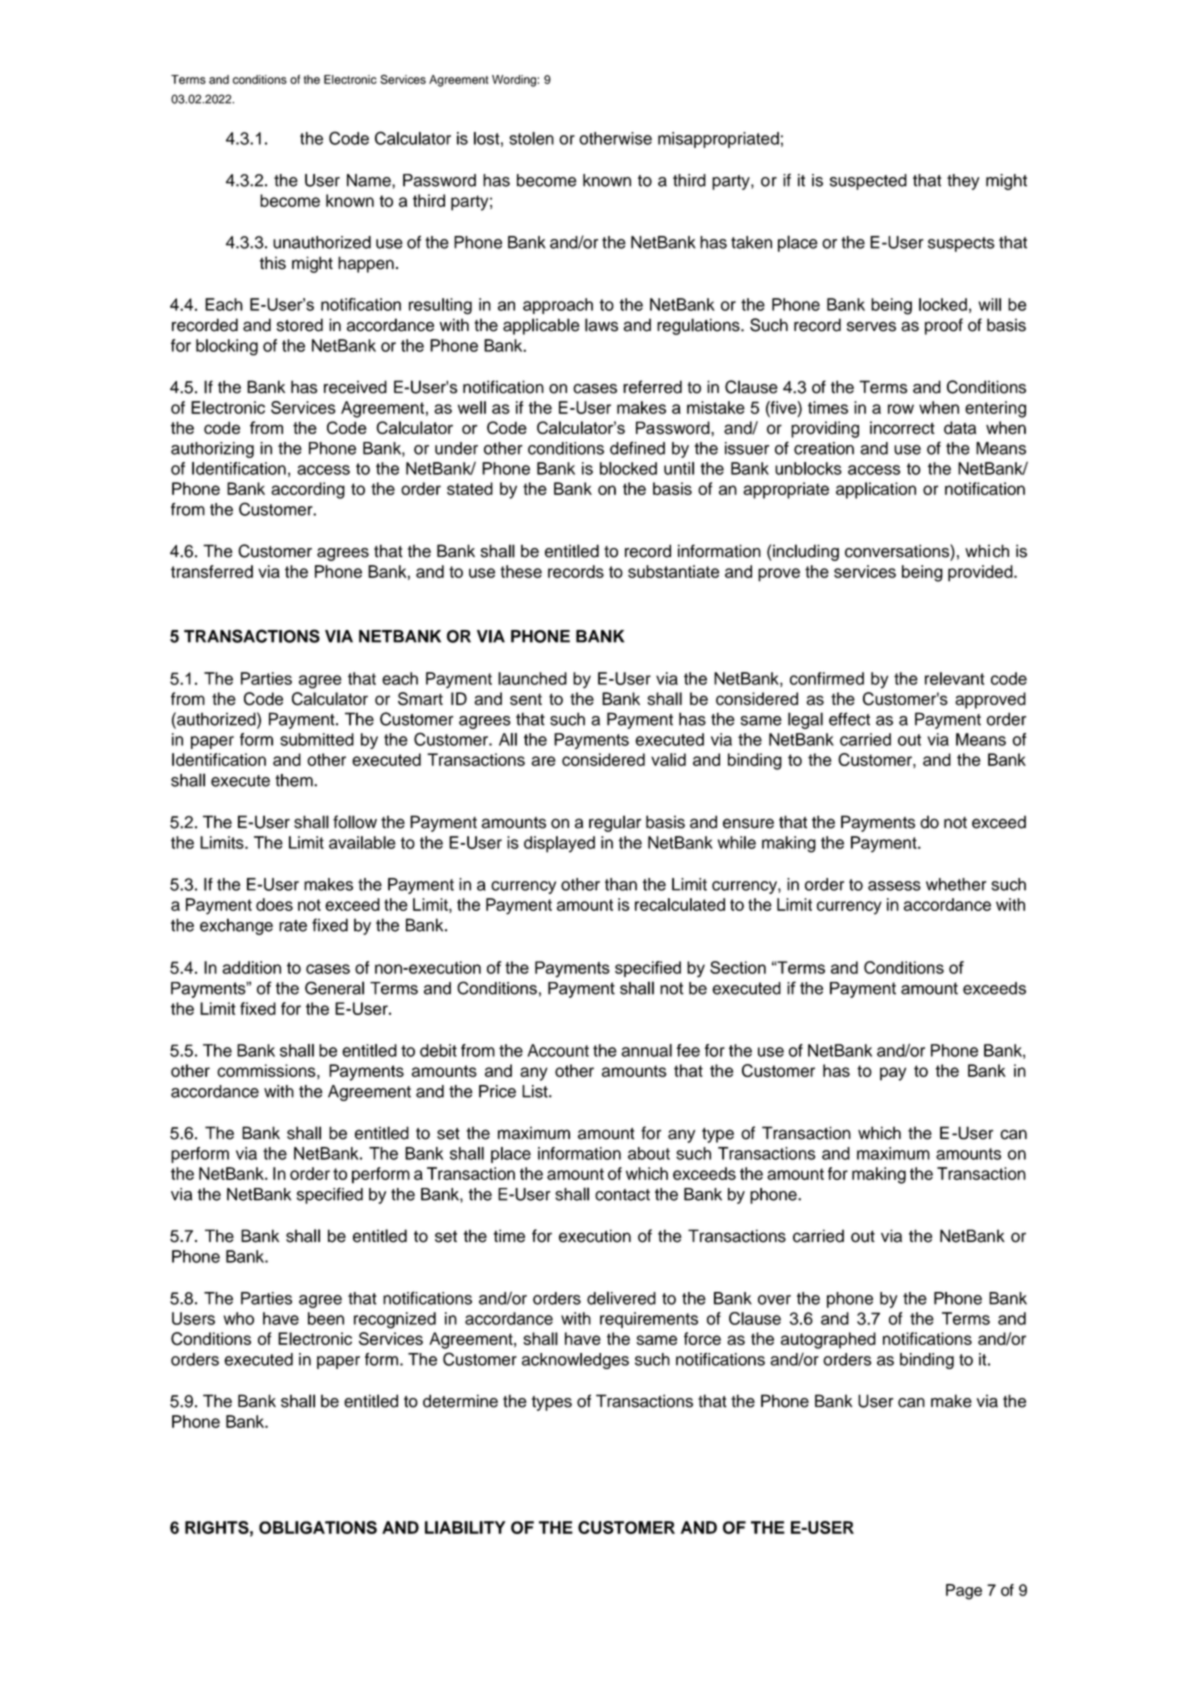  Describe the element at coordinates (355, 822) in the document. I see `follow` at that location.
